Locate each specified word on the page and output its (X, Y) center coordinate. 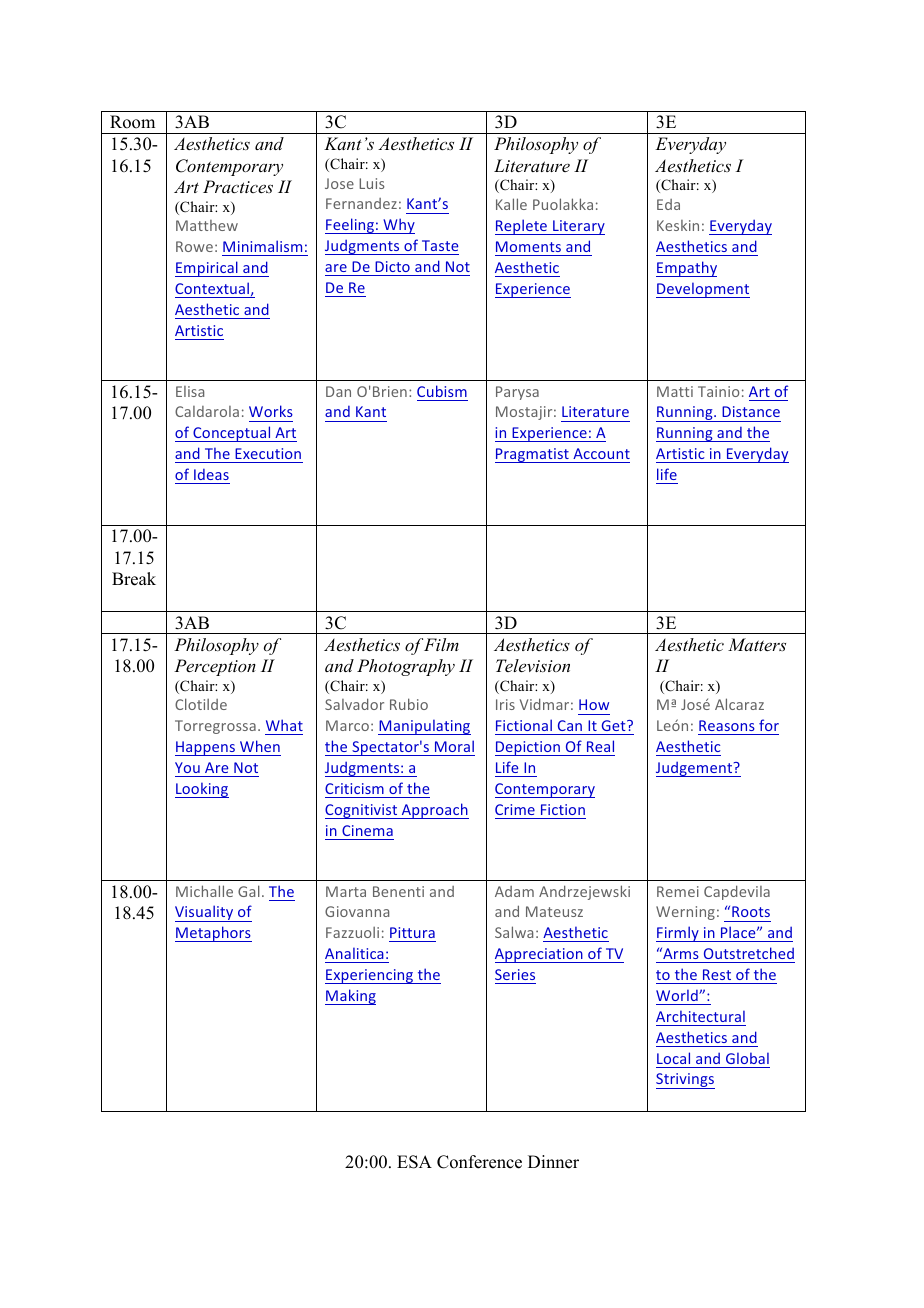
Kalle (511, 204)
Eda (668, 204)
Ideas (211, 474)
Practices (238, 186)
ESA (414, 1162)
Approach (434, 811)
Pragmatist (533, 455)
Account (601, 453)
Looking (202, 790)
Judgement (695, 769)
